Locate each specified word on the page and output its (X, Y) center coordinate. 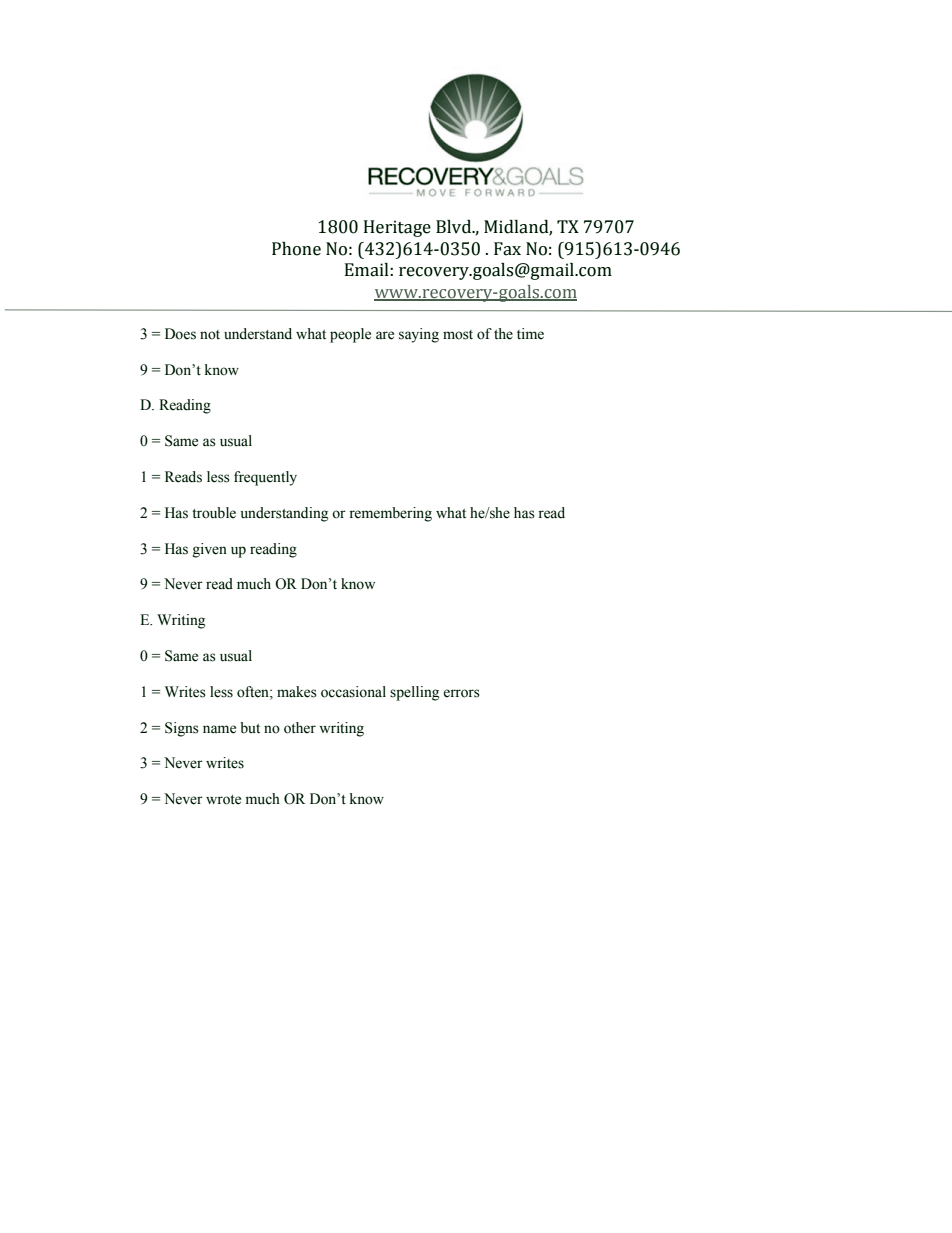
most (458, 335)
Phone (296, 249)
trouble (214, 513)
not (210, 335)
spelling (414, 693)
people (350, 335)
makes (297, 692)
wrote (223, 800)
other (300, 728)
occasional (353, 692)
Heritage (397, 228)
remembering (390, 514)
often (254, 692)
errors (462, 693)
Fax (507, 249)
